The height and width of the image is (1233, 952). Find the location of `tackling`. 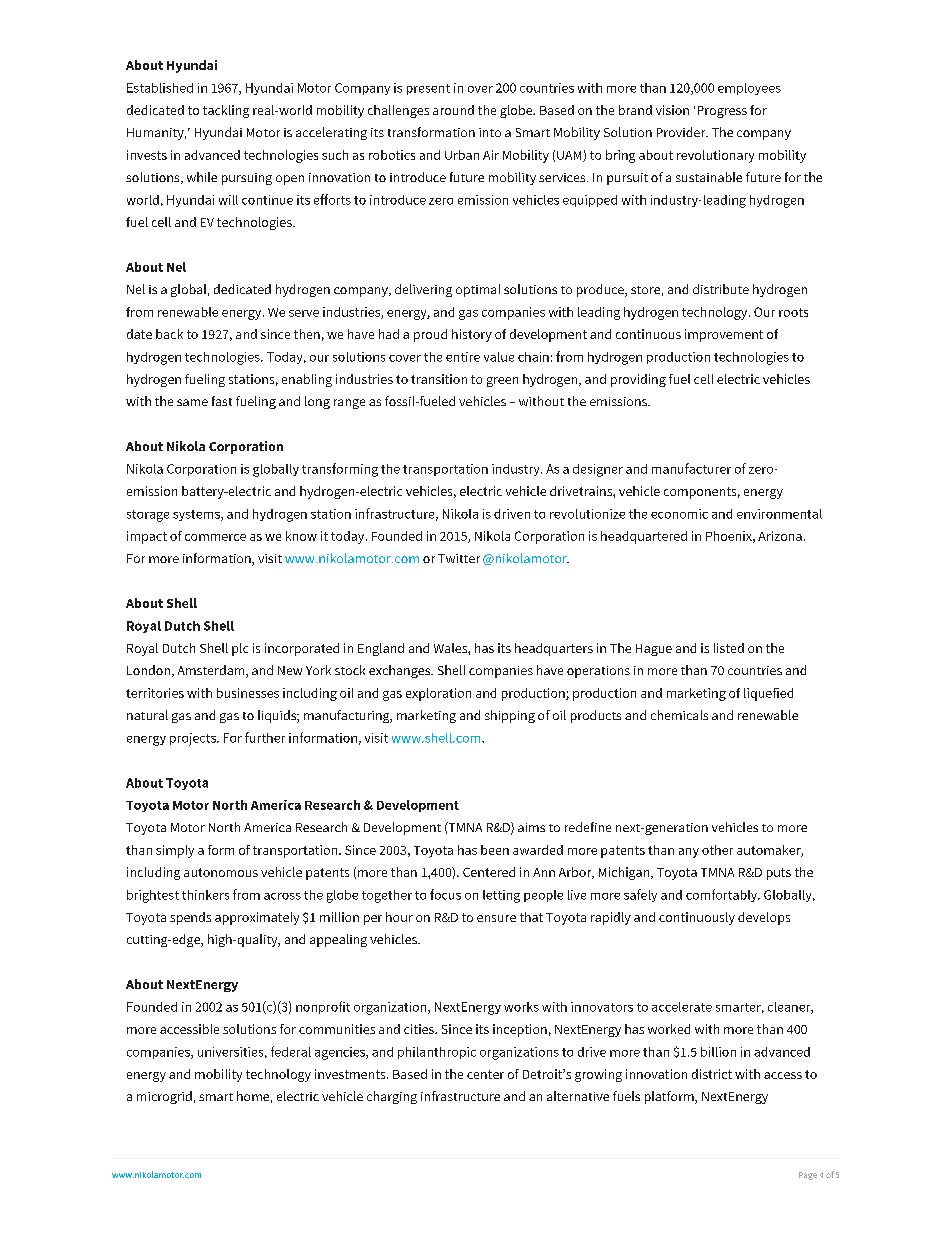

tackling is located at coordinates (226, 111).
